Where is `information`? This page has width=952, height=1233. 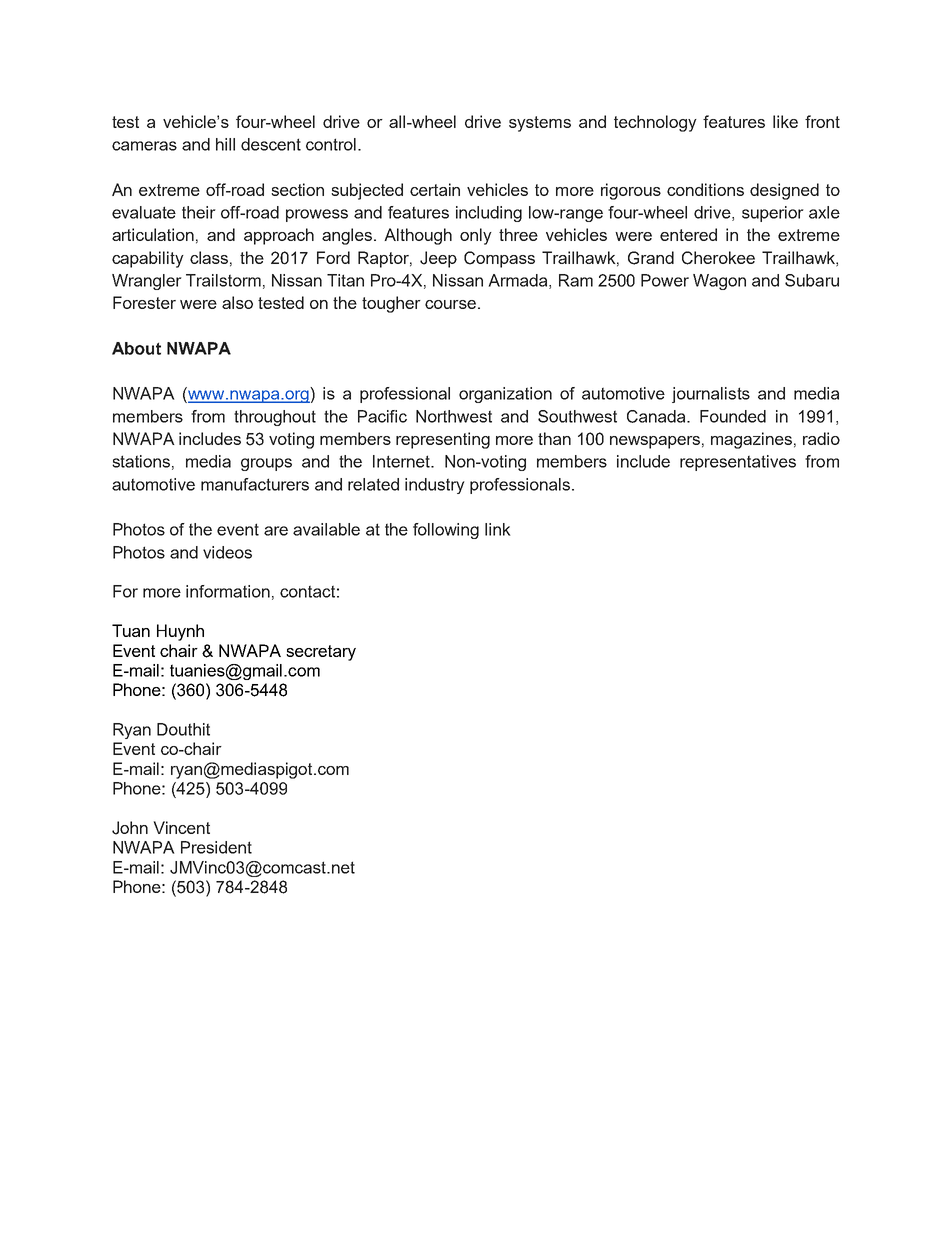 information is located at coordinates (228, 591).
